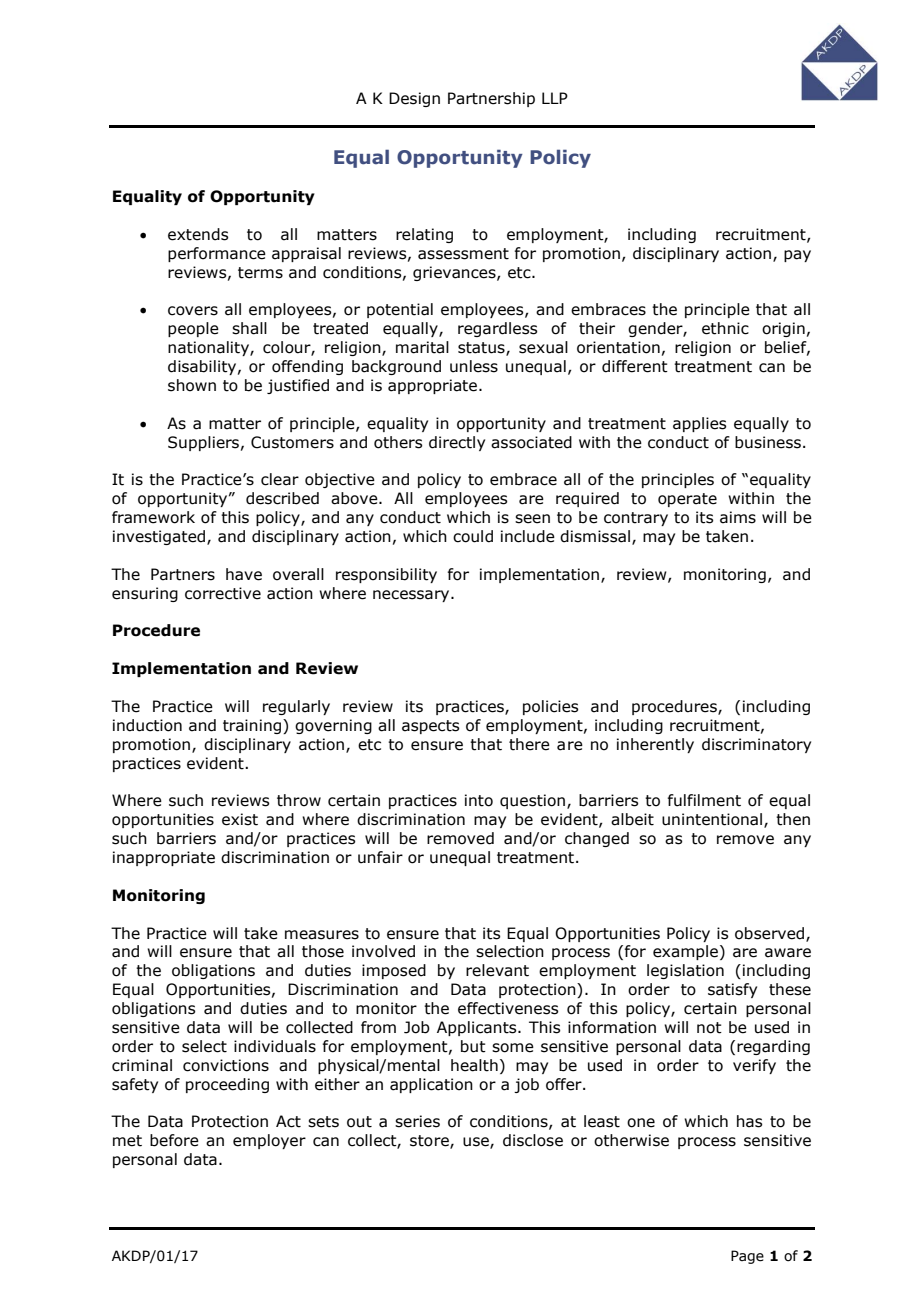 The width and height of the page is (924, 1308). What do you see at coordinates (414, 99) in the page?
I see `Design` at bounding box center [414, 99].
